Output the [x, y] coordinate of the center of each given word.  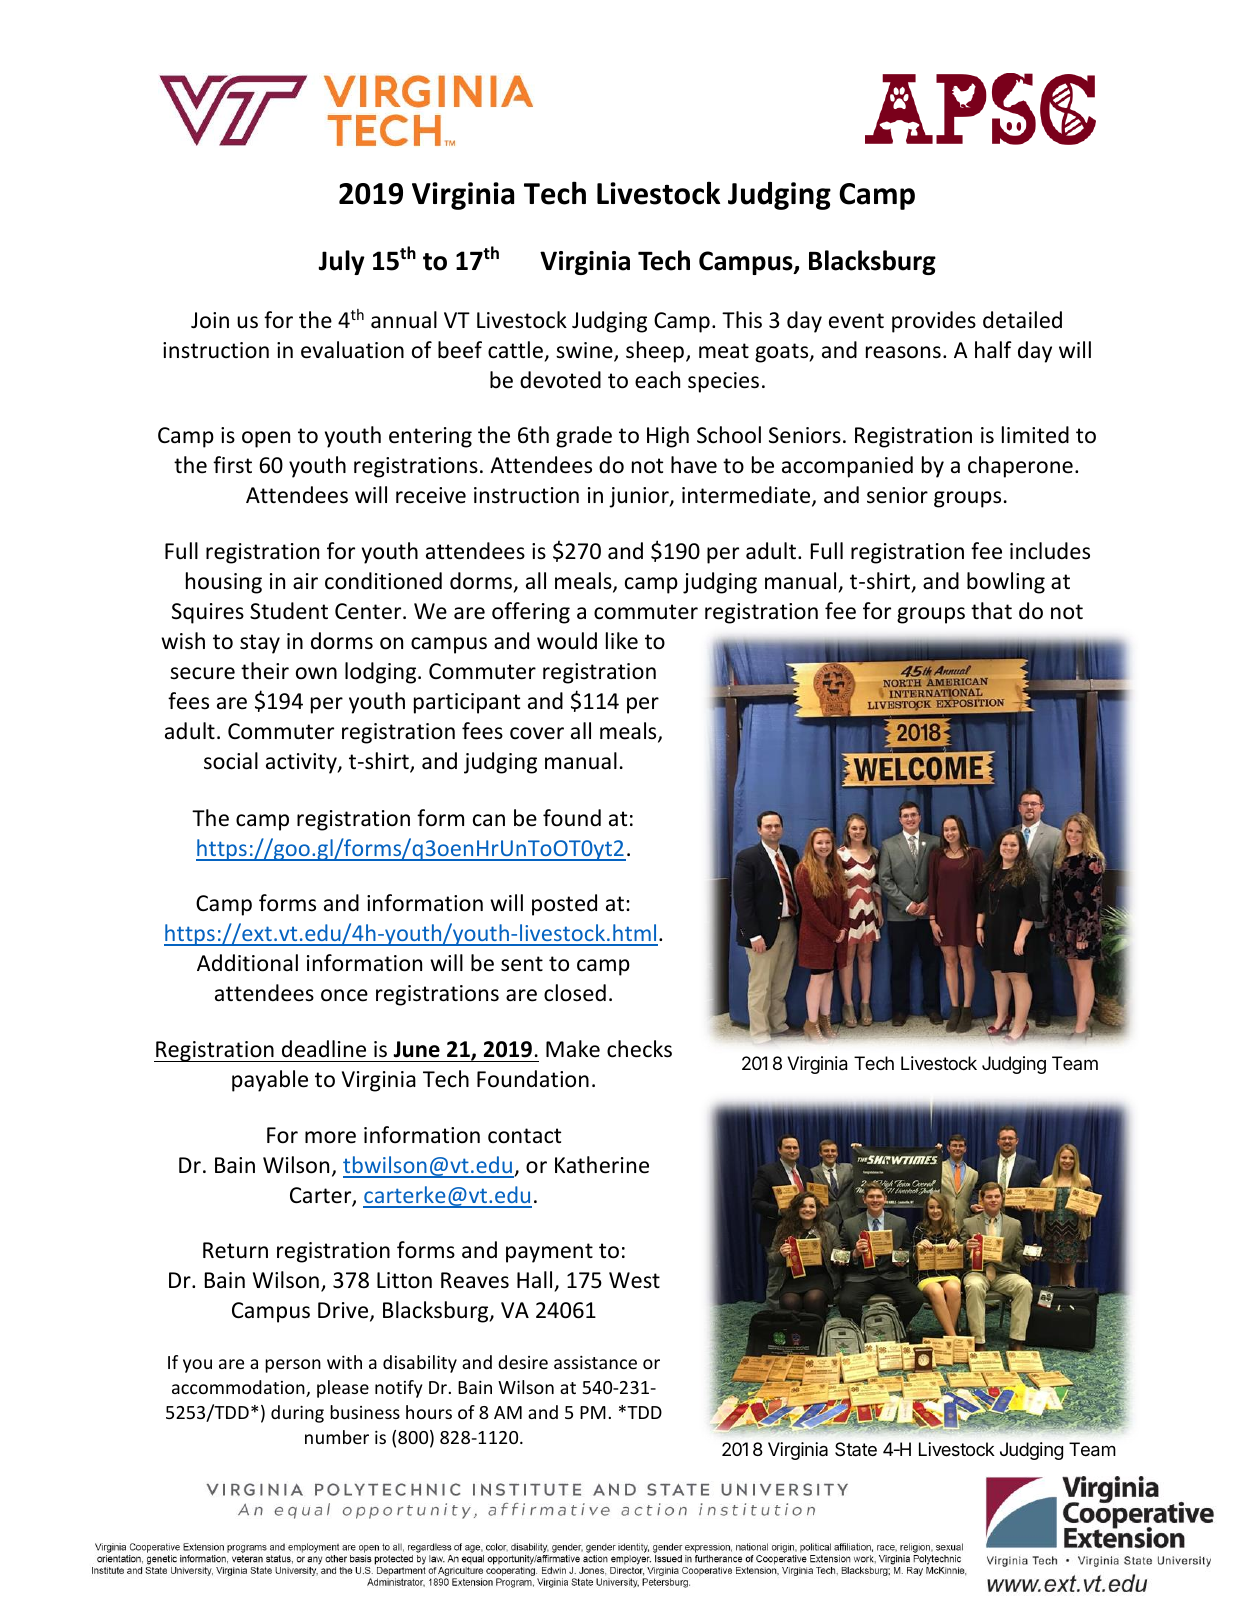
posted [564, 905]
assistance [595, 1362]
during [297, 1414]
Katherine [602, 1165]
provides [934, 322]
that [991, 610]
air [305, 581]
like [622, 641]
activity [302, 763]
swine [585, 351]
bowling [1006, 583]
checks [639, 1049]
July [341, 262]
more [330, 1137]
